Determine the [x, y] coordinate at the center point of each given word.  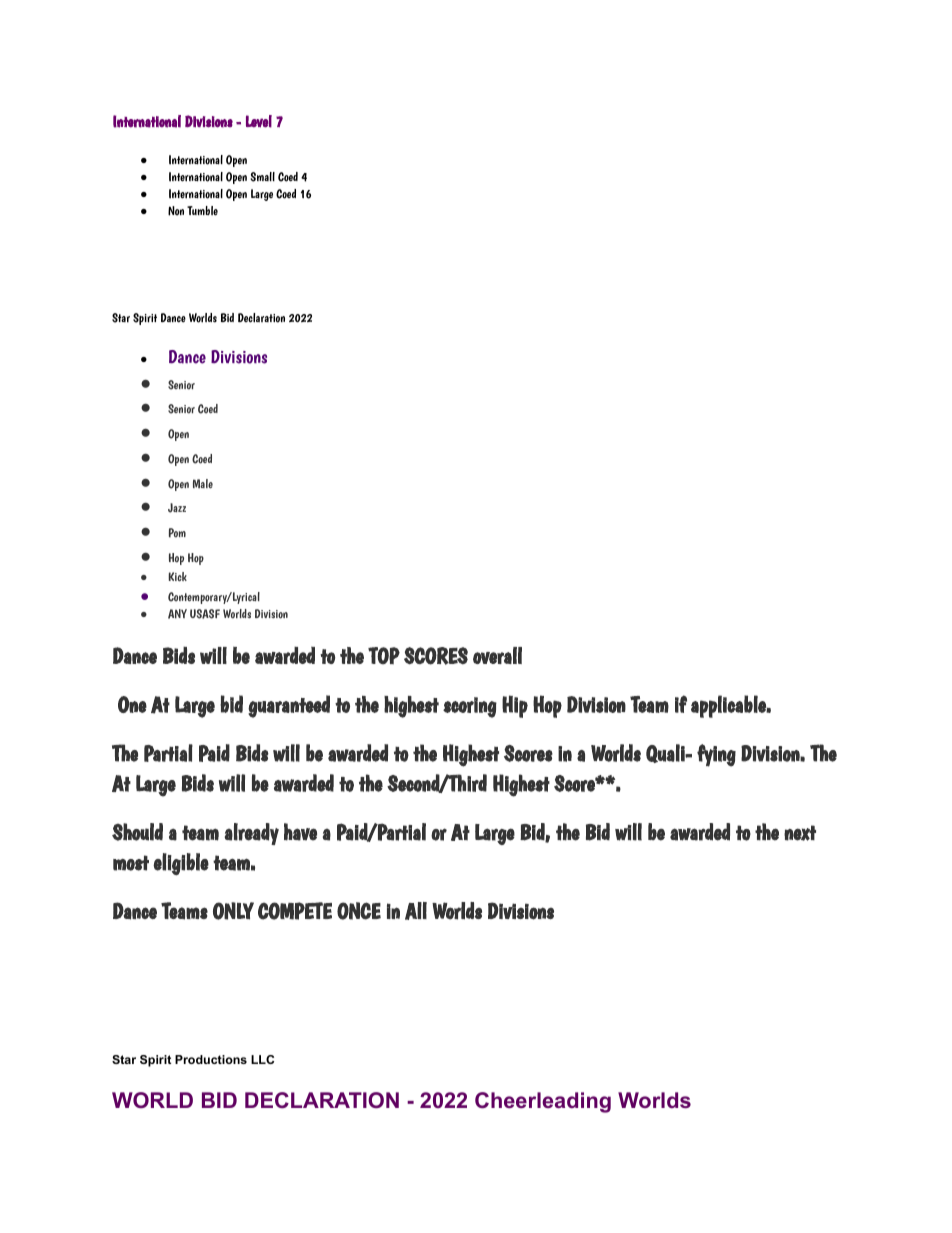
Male [203, 484]
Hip [515, 706]
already [252, 834]
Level [259, 121]
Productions [211, 1059]
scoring [470, 707]
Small [262, 177]
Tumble [202, 211]
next [800, 833]
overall [497, 655]
